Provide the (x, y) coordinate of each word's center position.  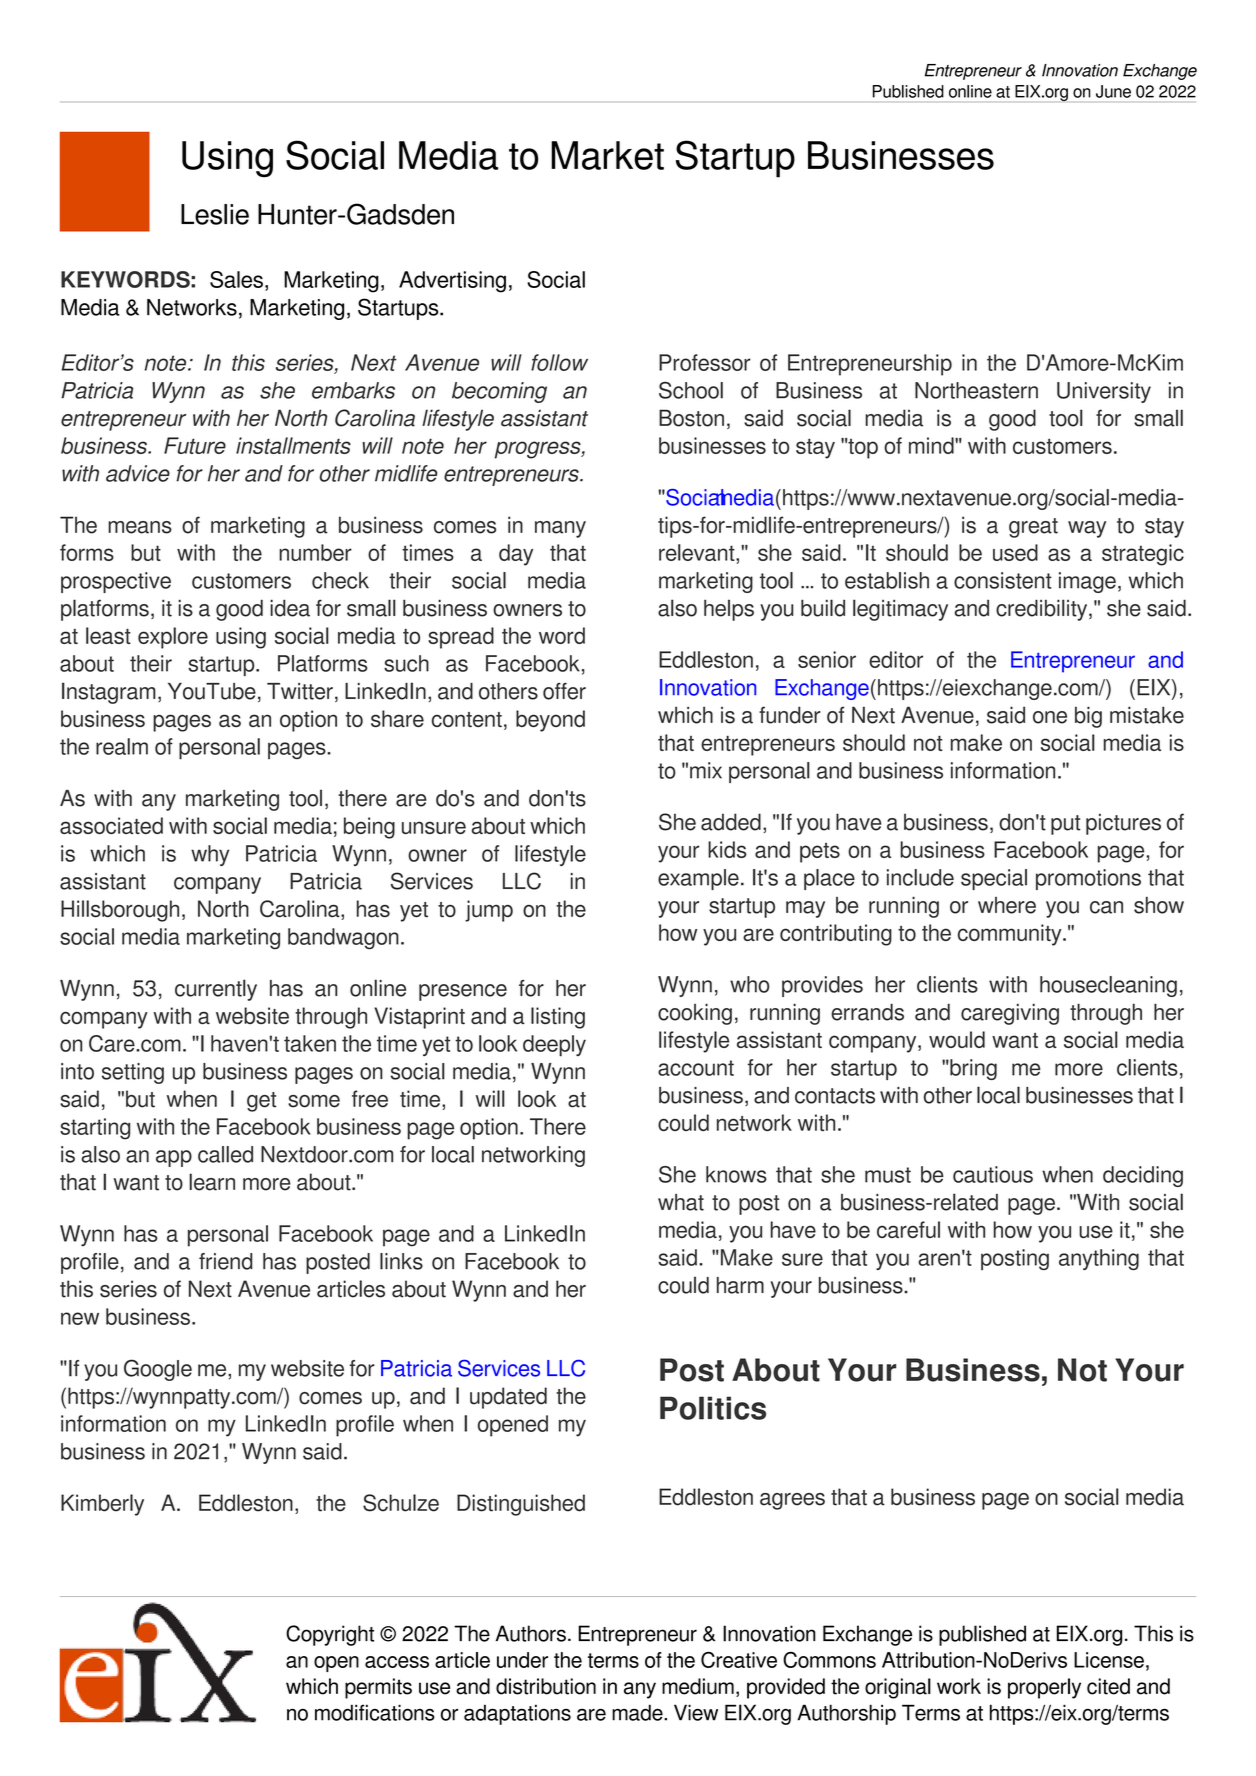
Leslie (215, 214)
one (1050, 717)
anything (1099, 1259)
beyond (550, 721)
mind (932, 445)
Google (158, 1370)
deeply (554, 1046)
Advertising (452, 282)
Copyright (330, 1635)
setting (133, 1073)
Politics (713, 1408)
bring (972, 1069)
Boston (691, 418)
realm (122, 746)
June (1113, 91)
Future (195, 445)
